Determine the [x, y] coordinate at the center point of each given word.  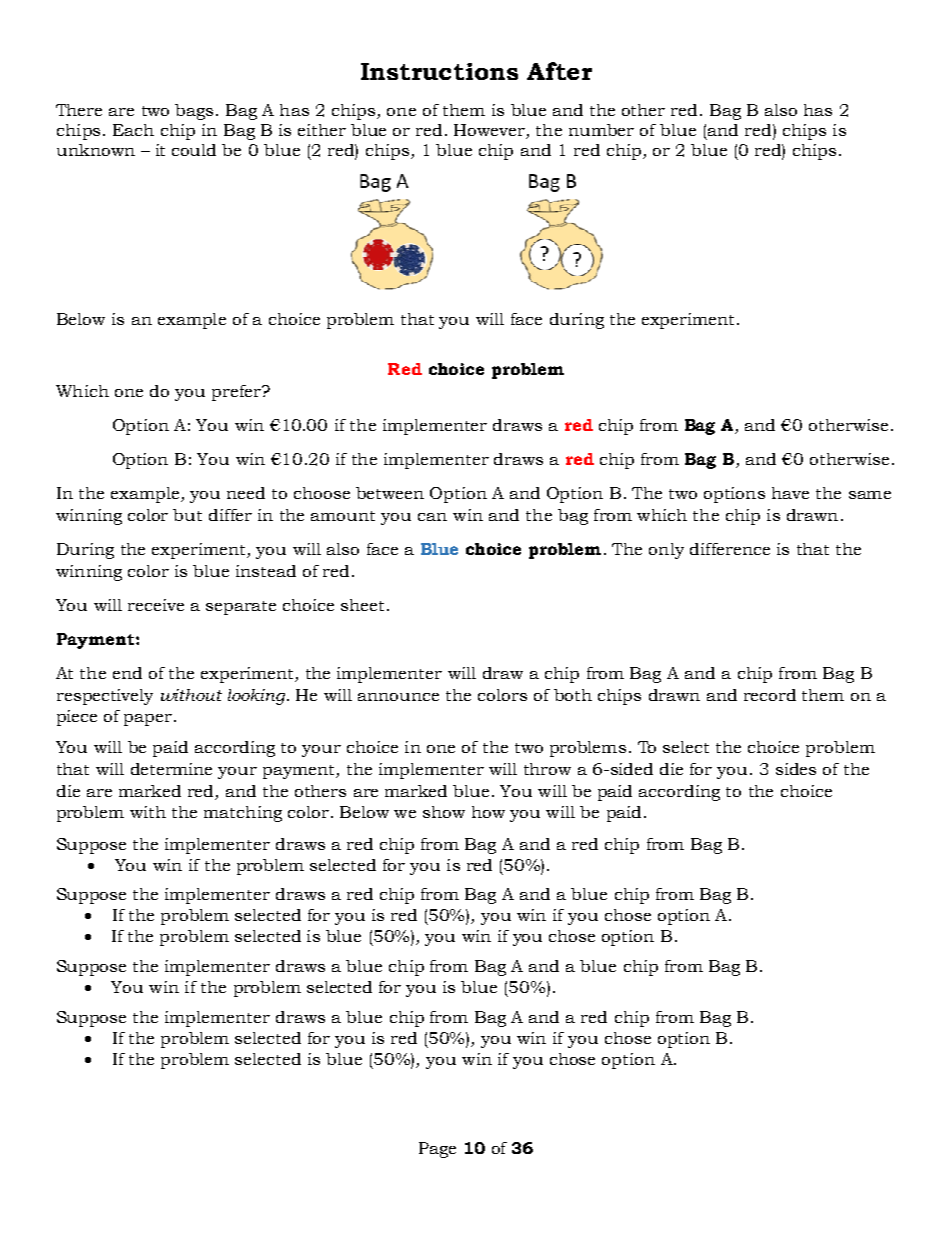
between [390, 493]
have [790, 493]
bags [194, 112]
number [601, 130]
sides [796, 769]
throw [547, 769]
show [444, 812]
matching [243, 814]
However [490, 131]
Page [437, 1150]
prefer [237, 393]
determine [171, 769]
